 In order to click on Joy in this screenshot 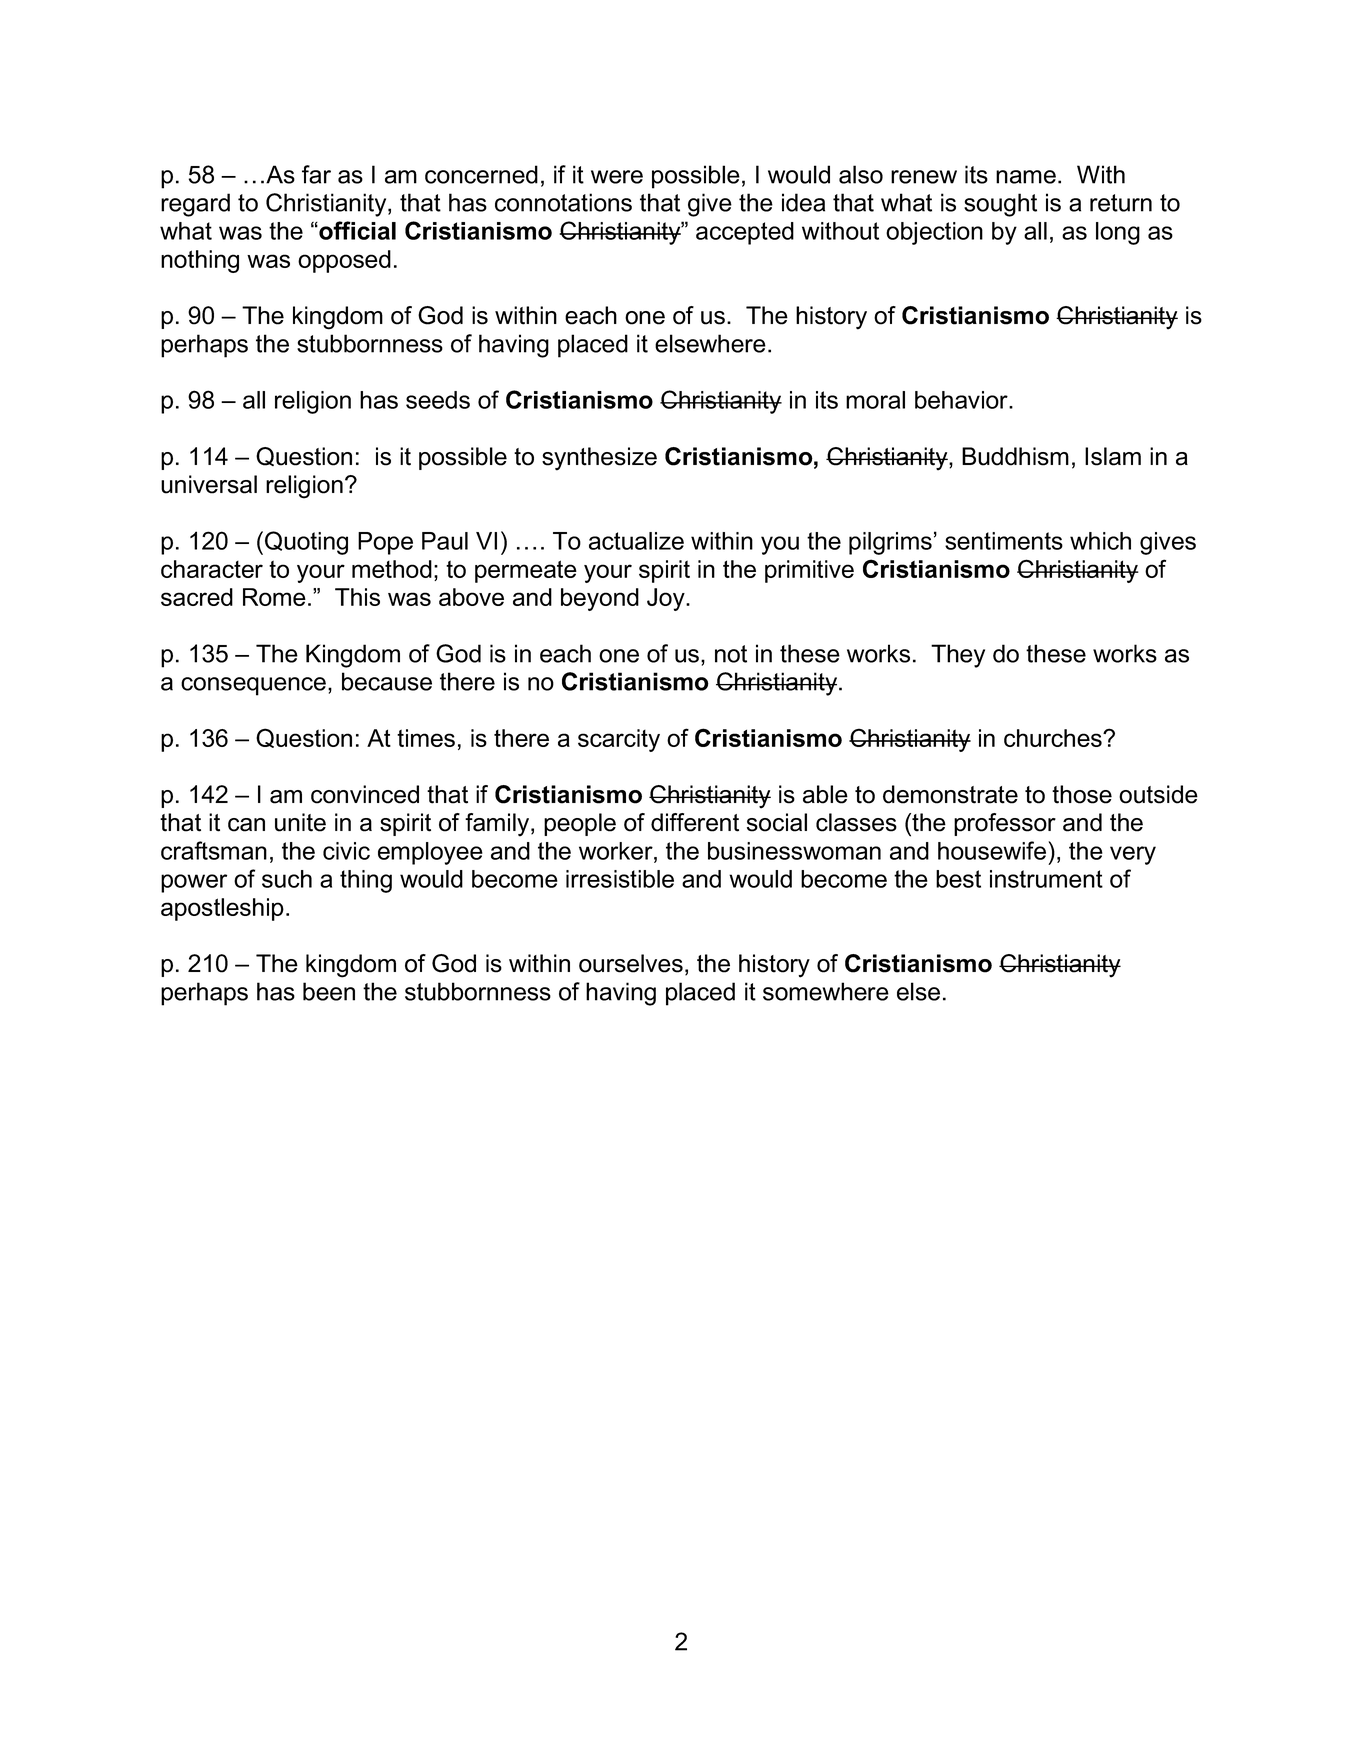, I will do `click(667, 599)`.
